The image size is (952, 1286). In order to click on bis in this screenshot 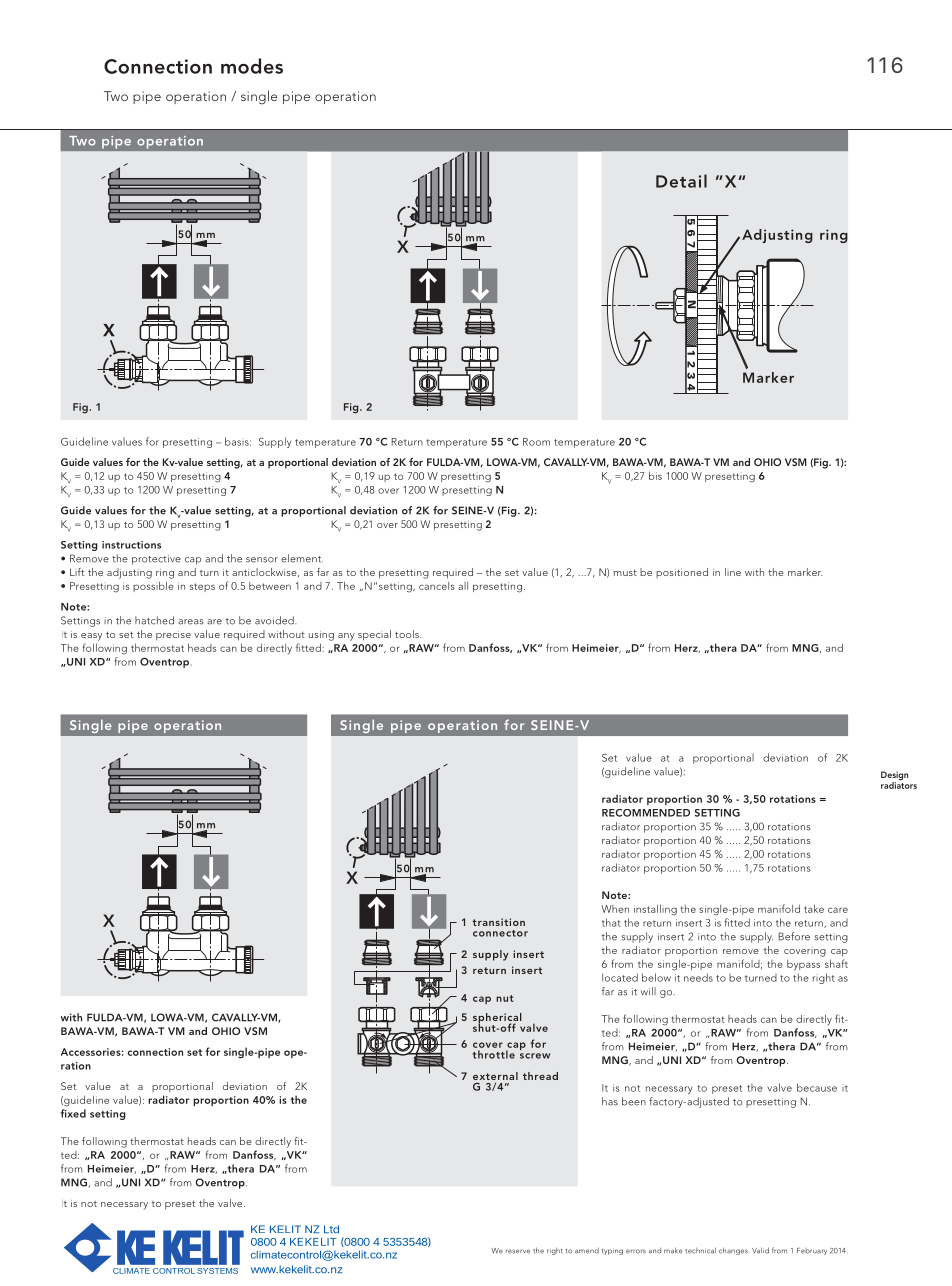, I will do `click(655, 476)`.
